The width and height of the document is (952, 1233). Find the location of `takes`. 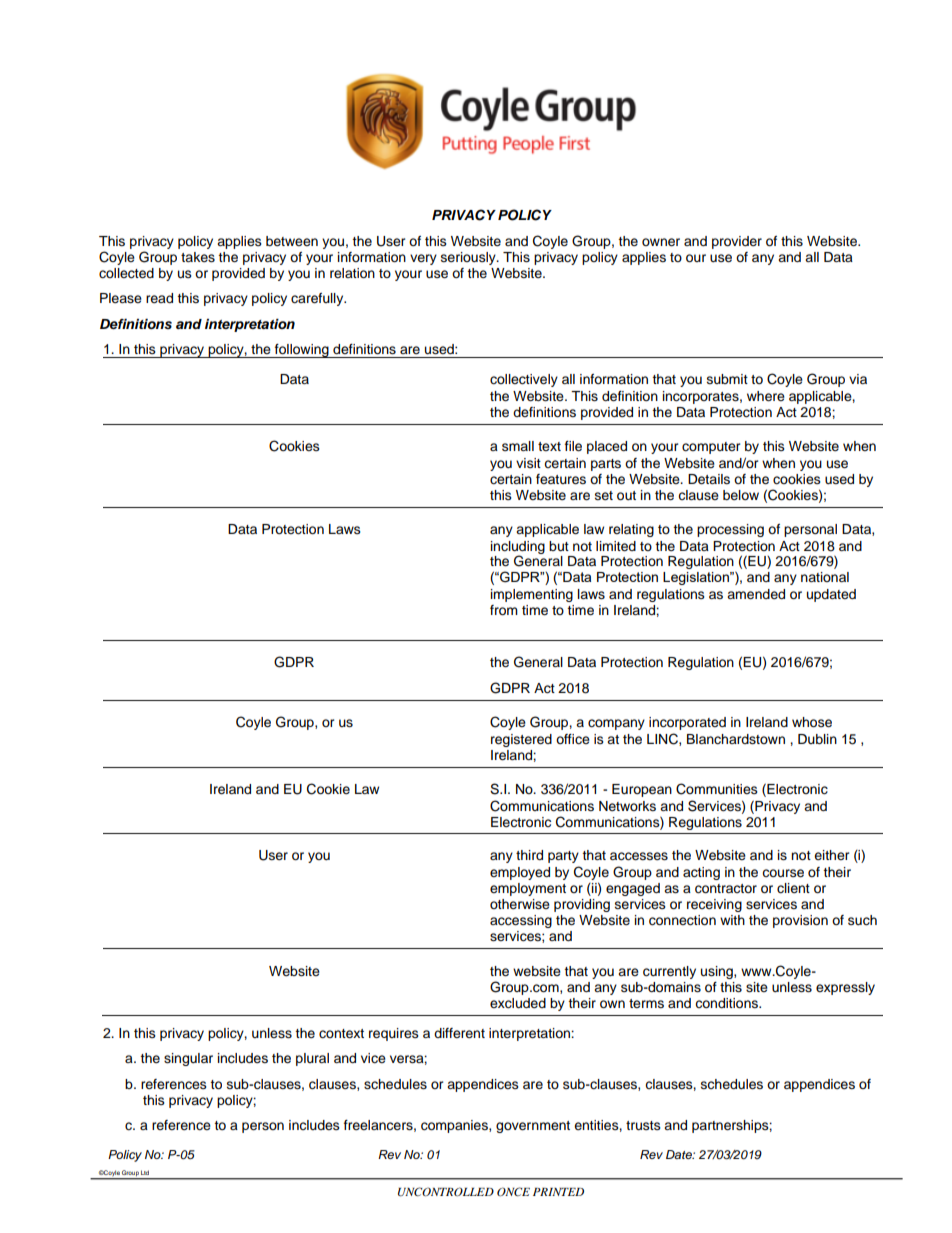

takes is located at coordinates (198, 257).
